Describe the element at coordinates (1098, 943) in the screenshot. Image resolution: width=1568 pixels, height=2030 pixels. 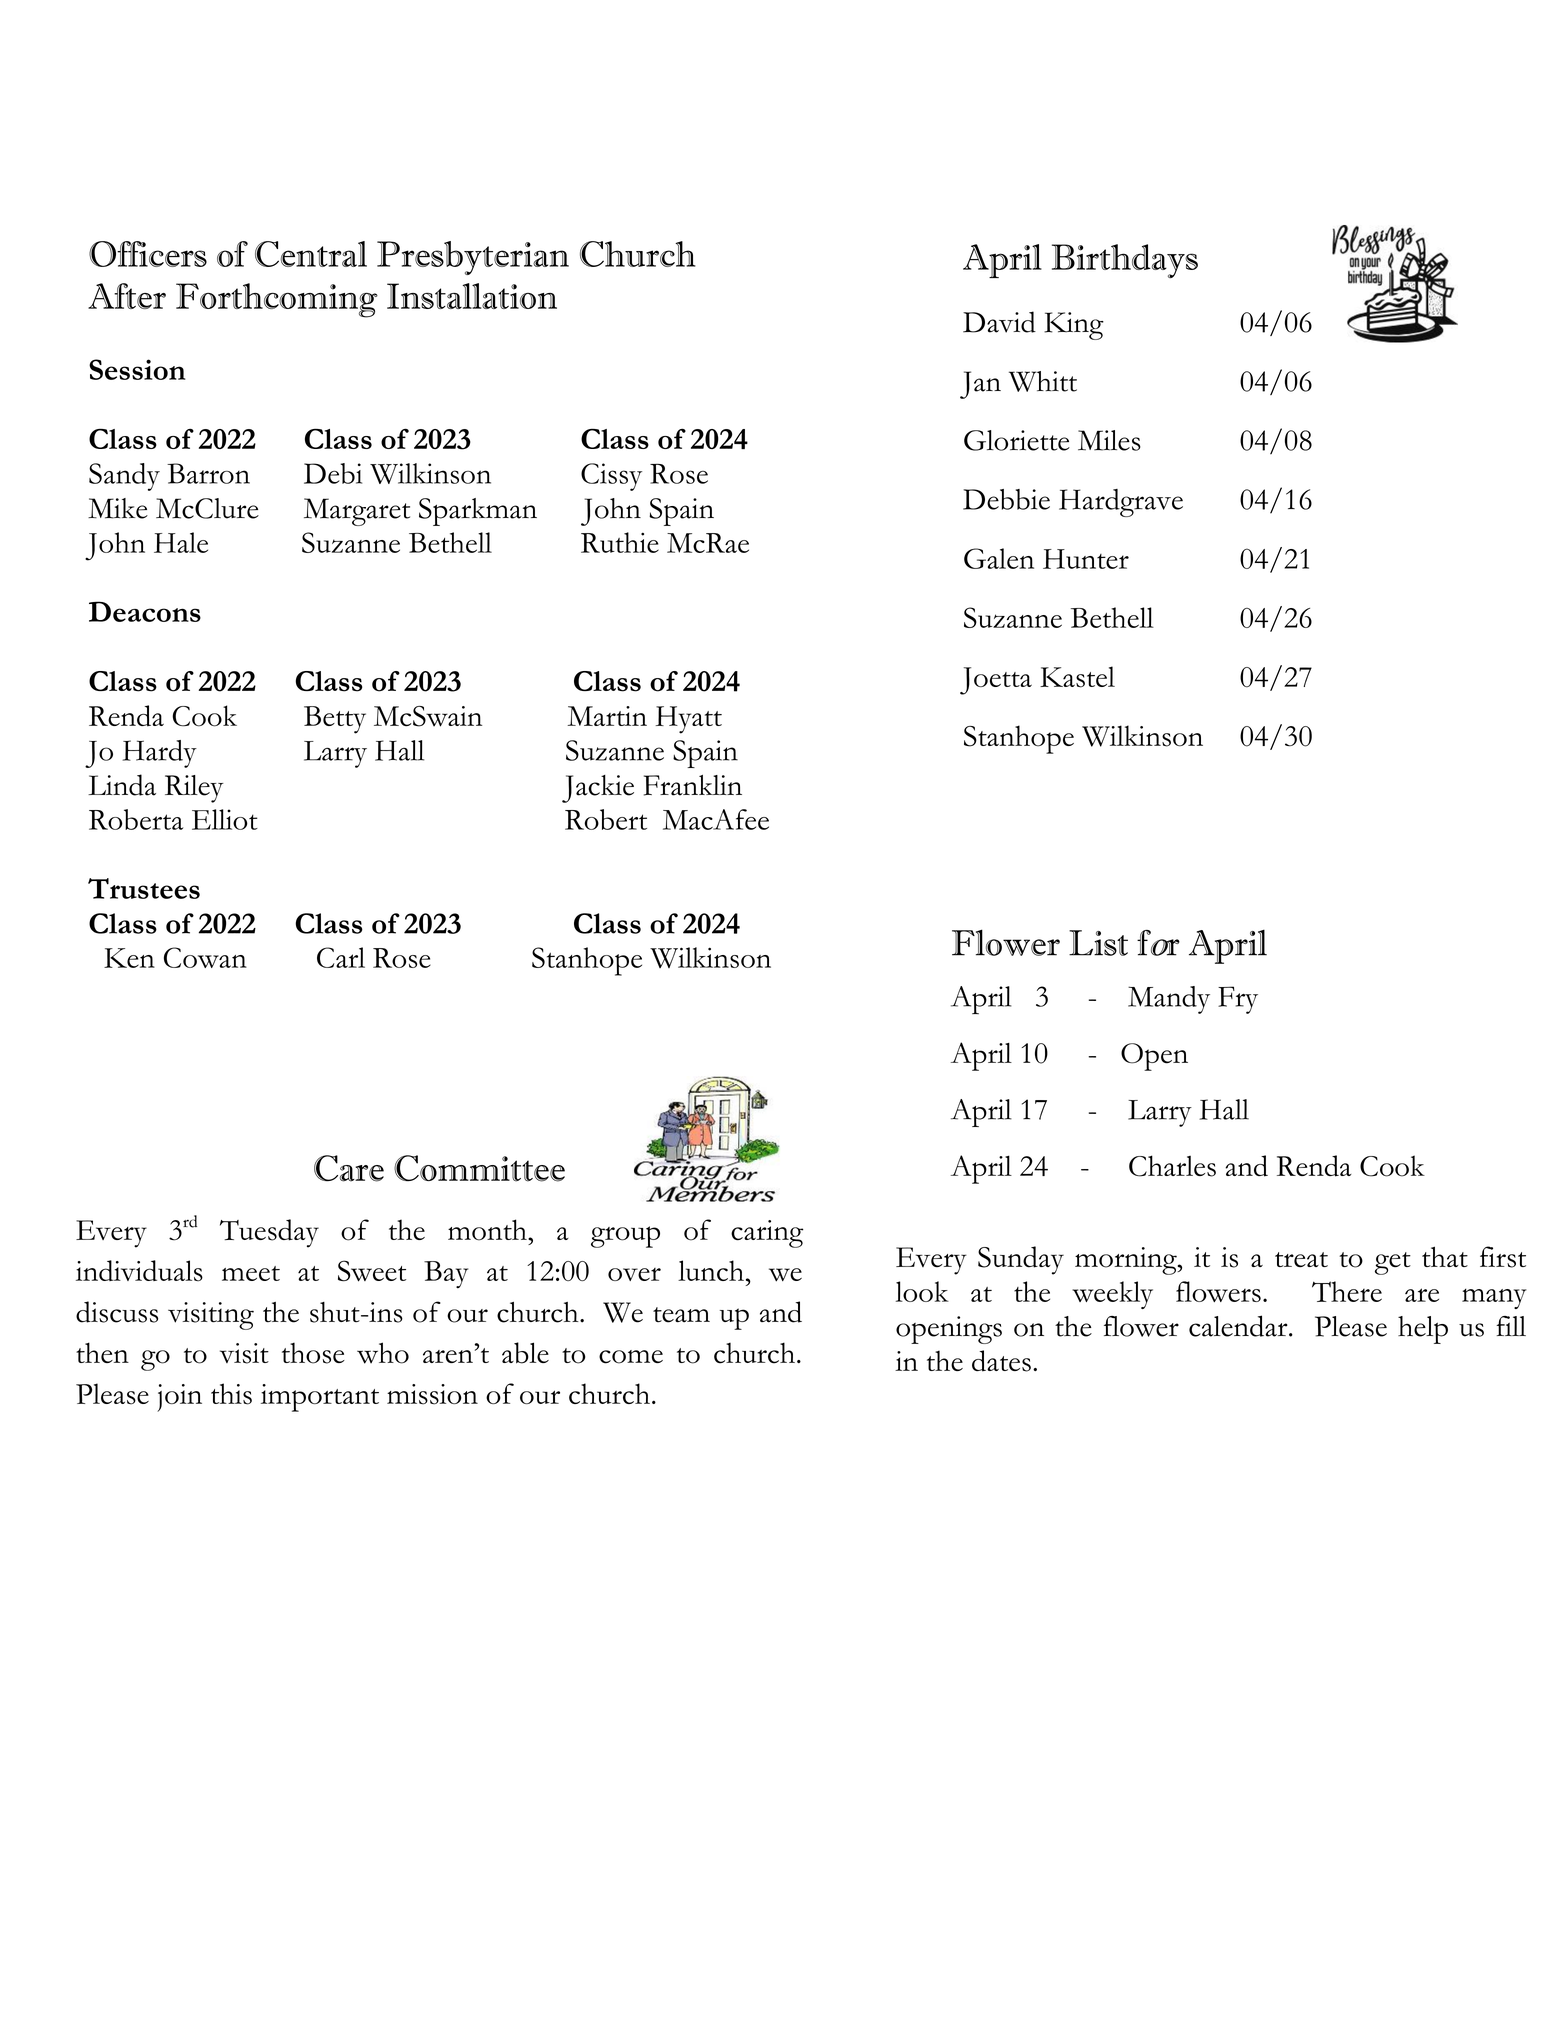
I see `List` at that location.
